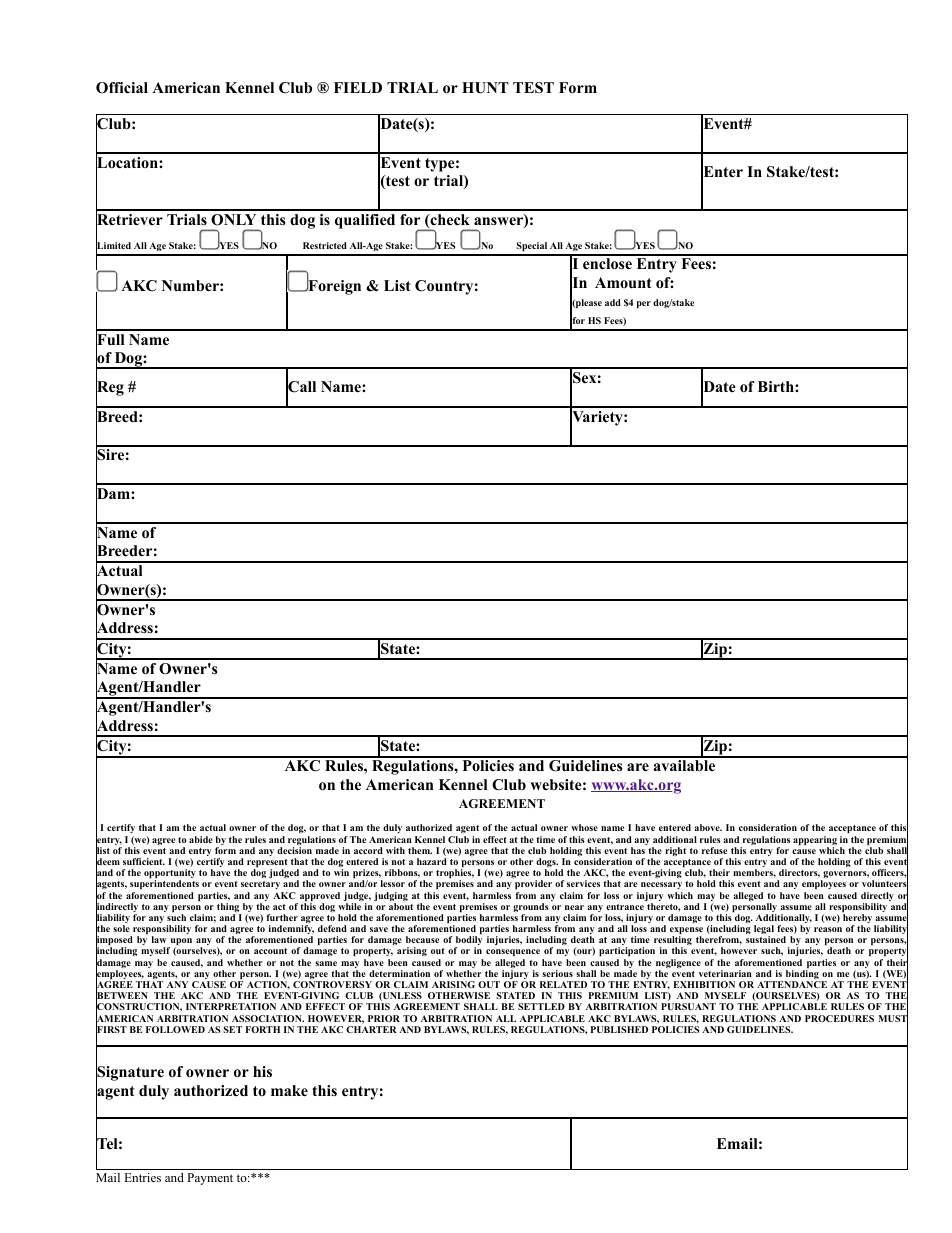 This document has width=952, height=1233. Describe the element at coordinates (623, 282) in the document. I see `Amount` at that location.
